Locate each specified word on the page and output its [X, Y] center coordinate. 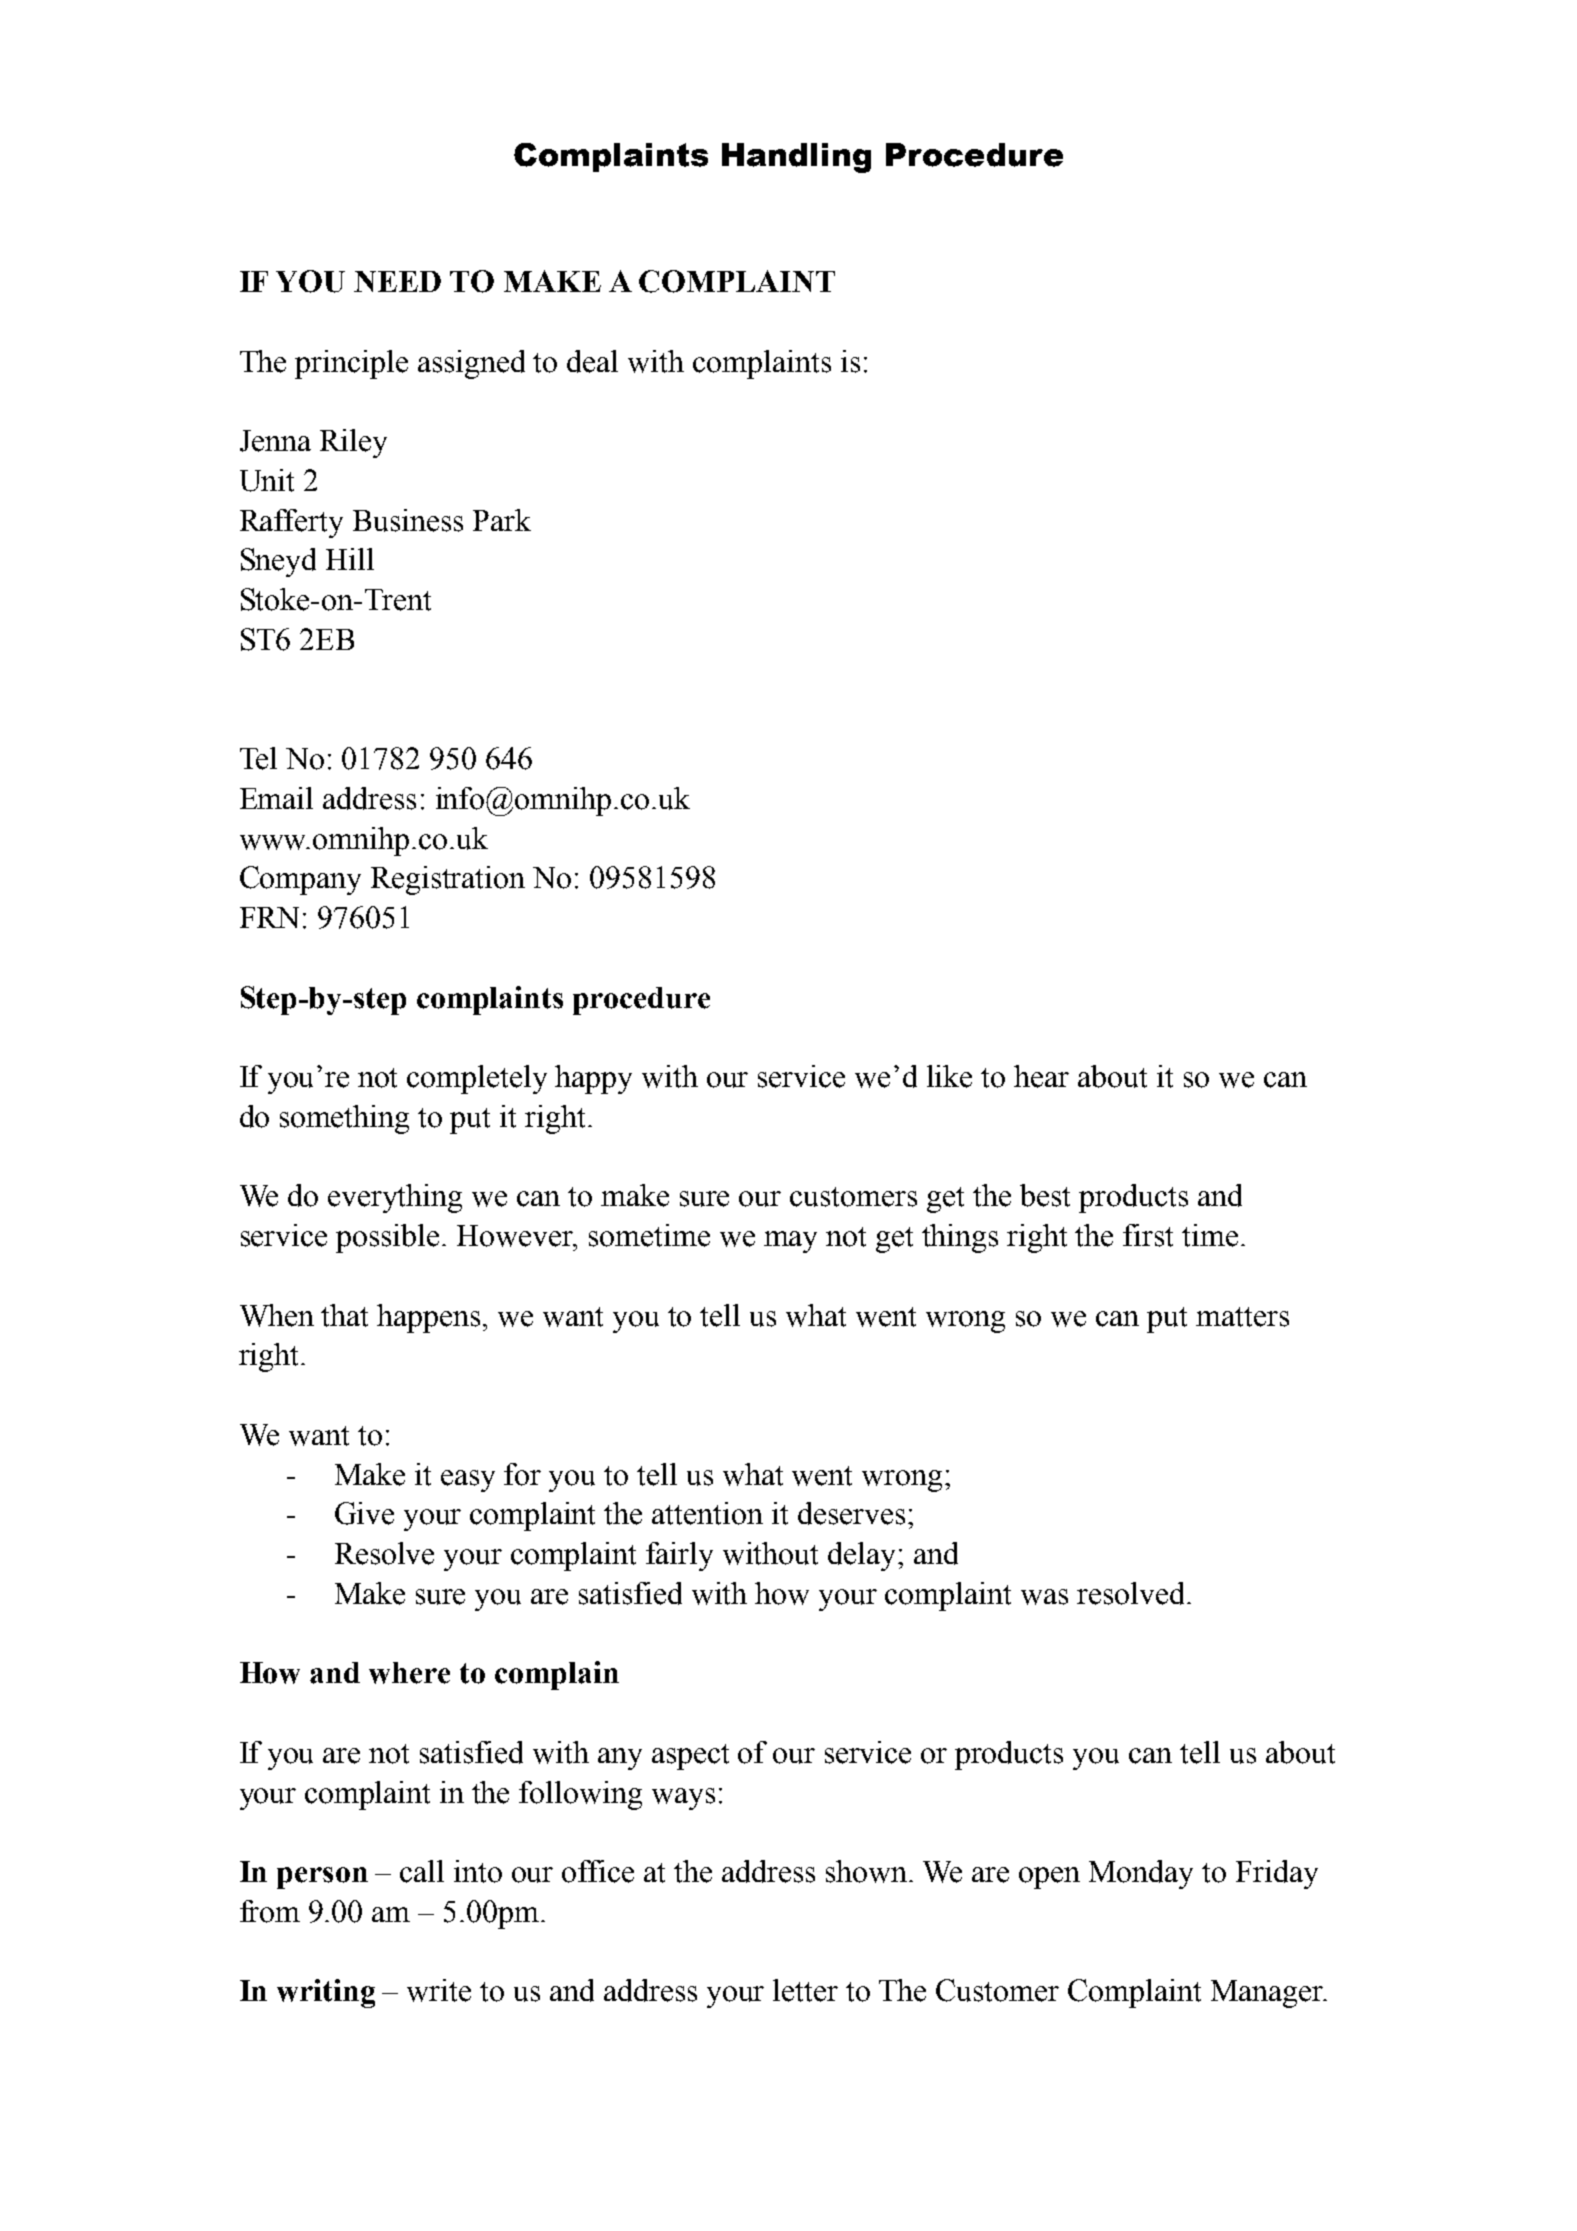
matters [1242, 1317]
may [790, 1242]
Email [276, 798]
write [439, 1990]
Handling [796, 158]
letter [805, 1990]
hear [1041, 1076]
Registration [448, 880]
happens [430, 1318]
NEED [397, 281]
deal [592, 361]
